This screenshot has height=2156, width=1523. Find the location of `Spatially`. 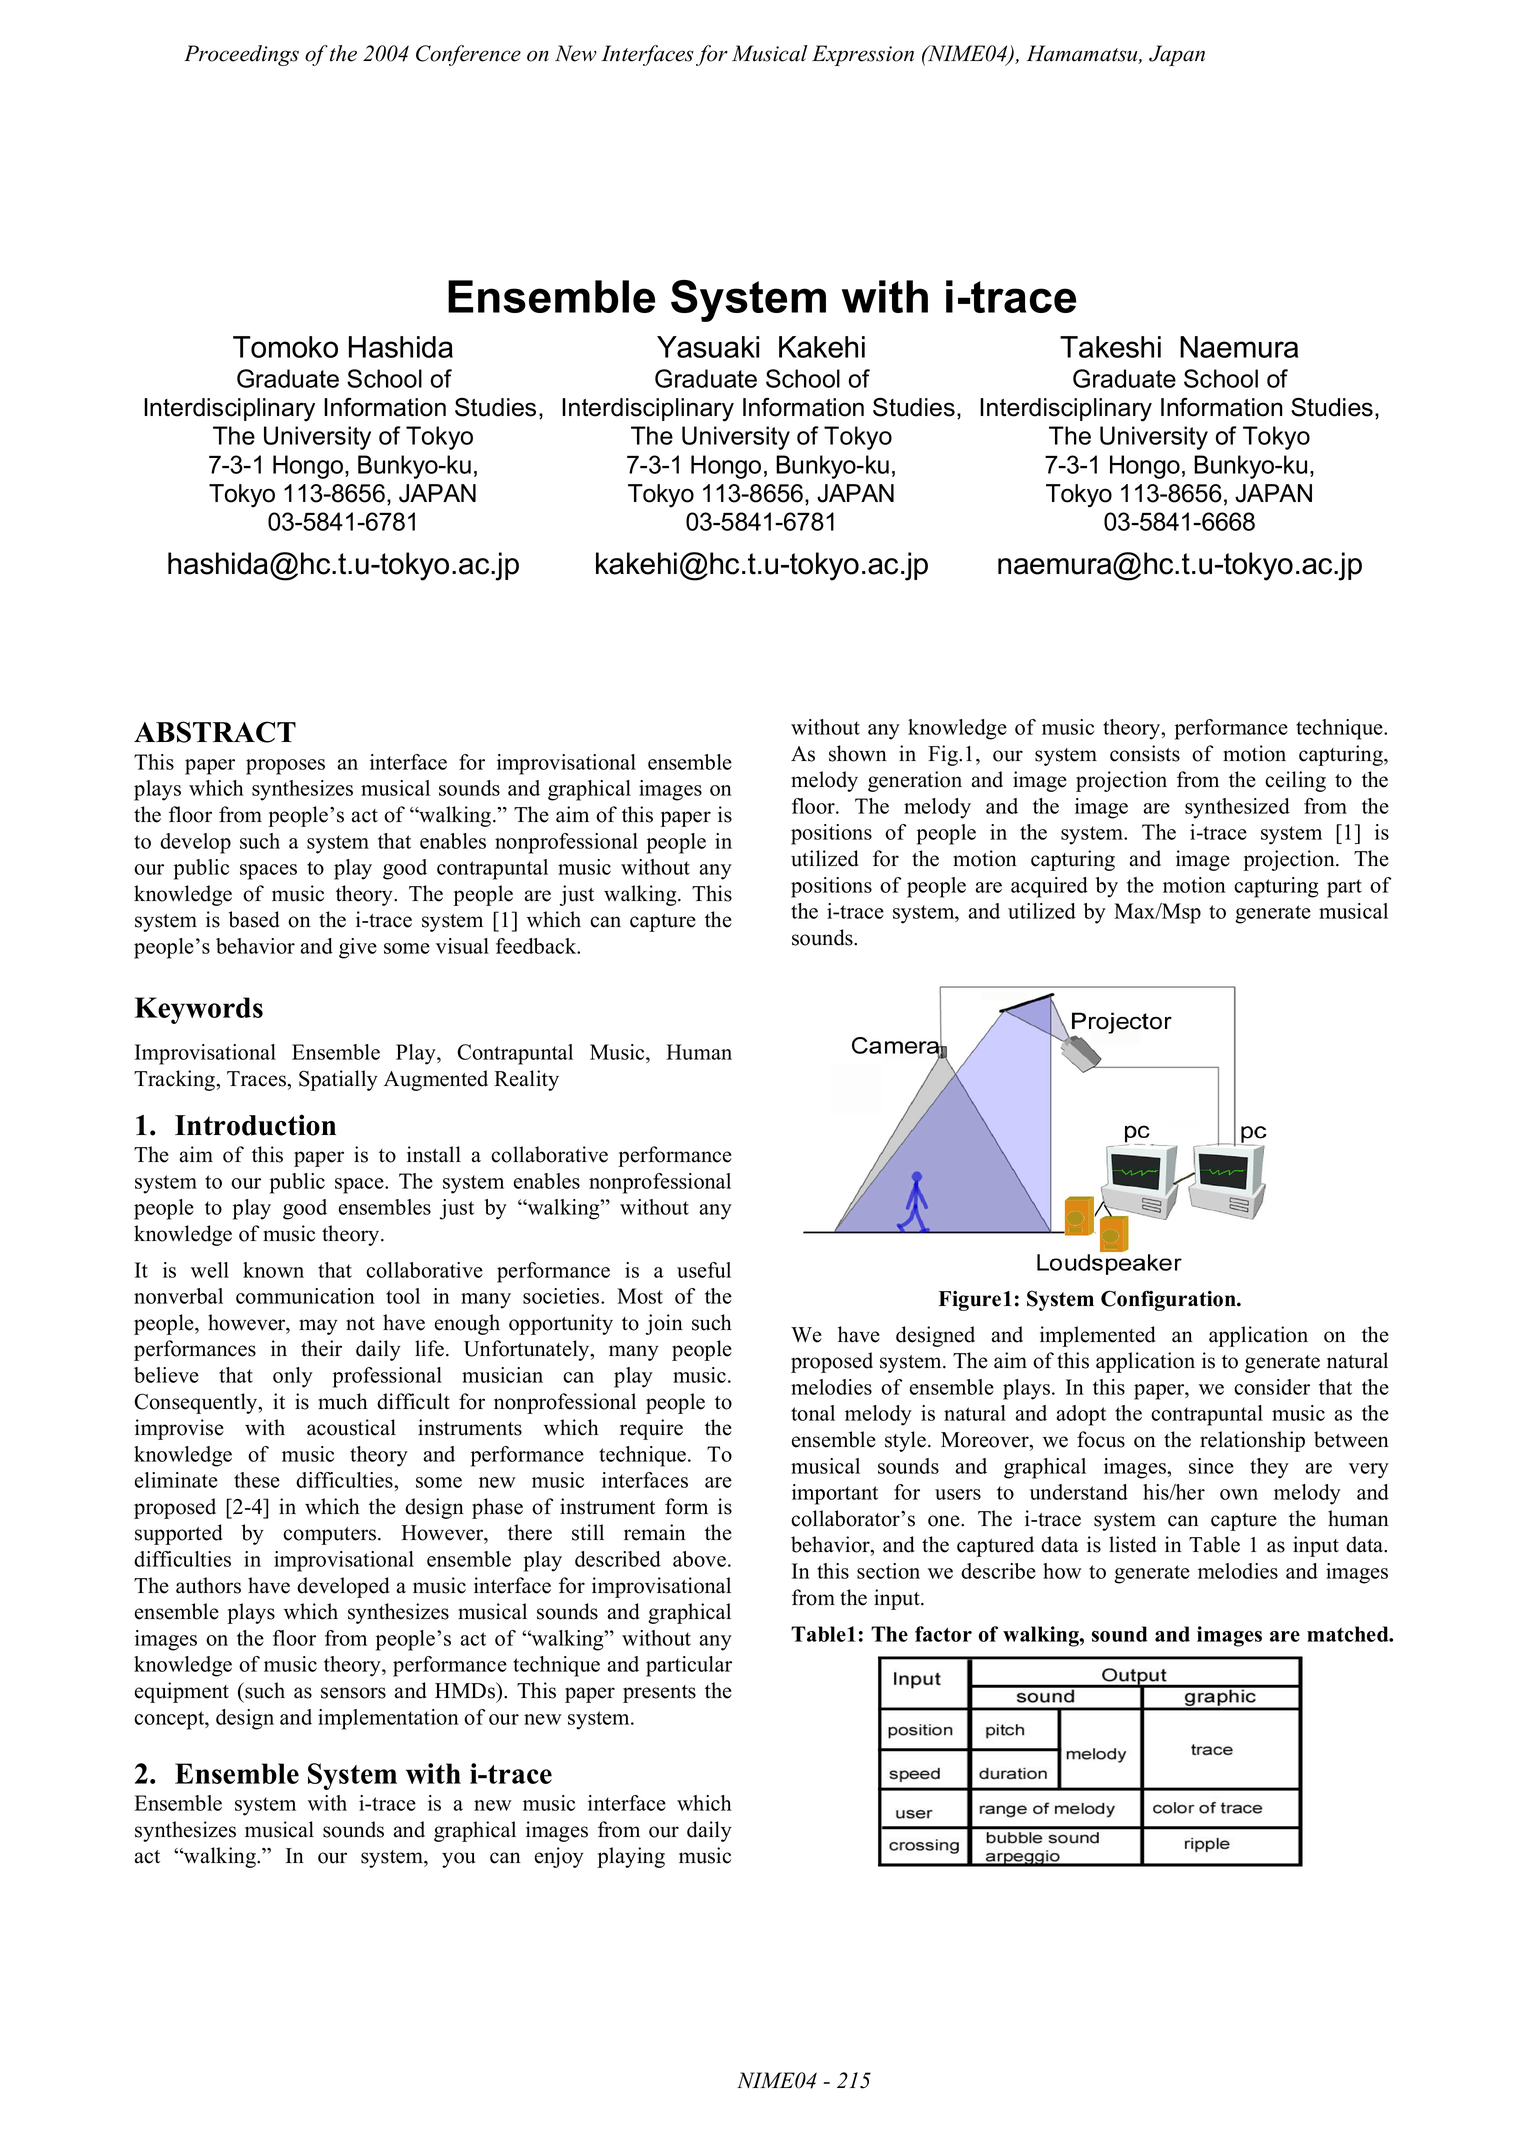

Spatially is located at coordinates (338, 1080).
